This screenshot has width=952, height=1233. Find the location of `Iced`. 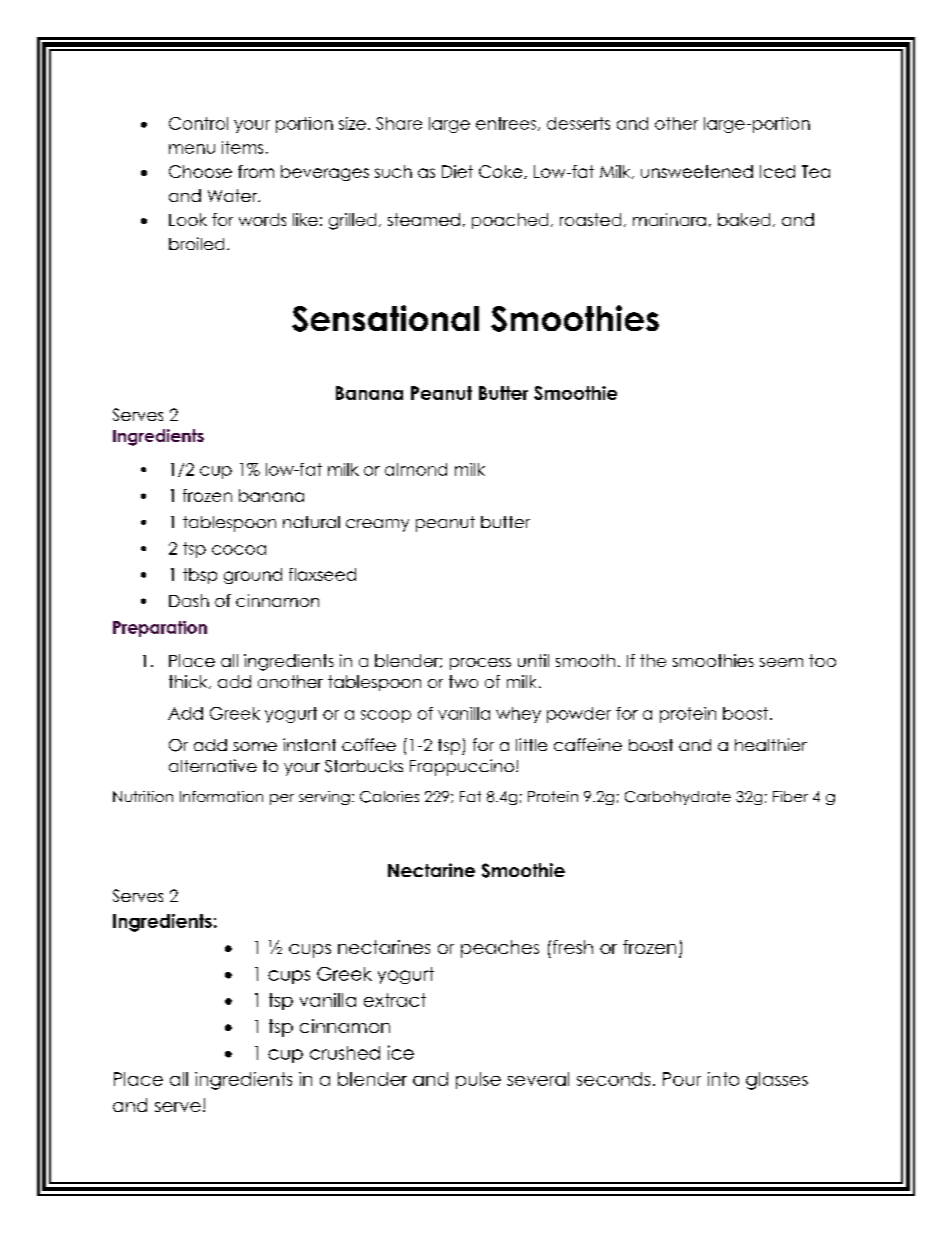

Iced is located at coordinates (777, 171).
